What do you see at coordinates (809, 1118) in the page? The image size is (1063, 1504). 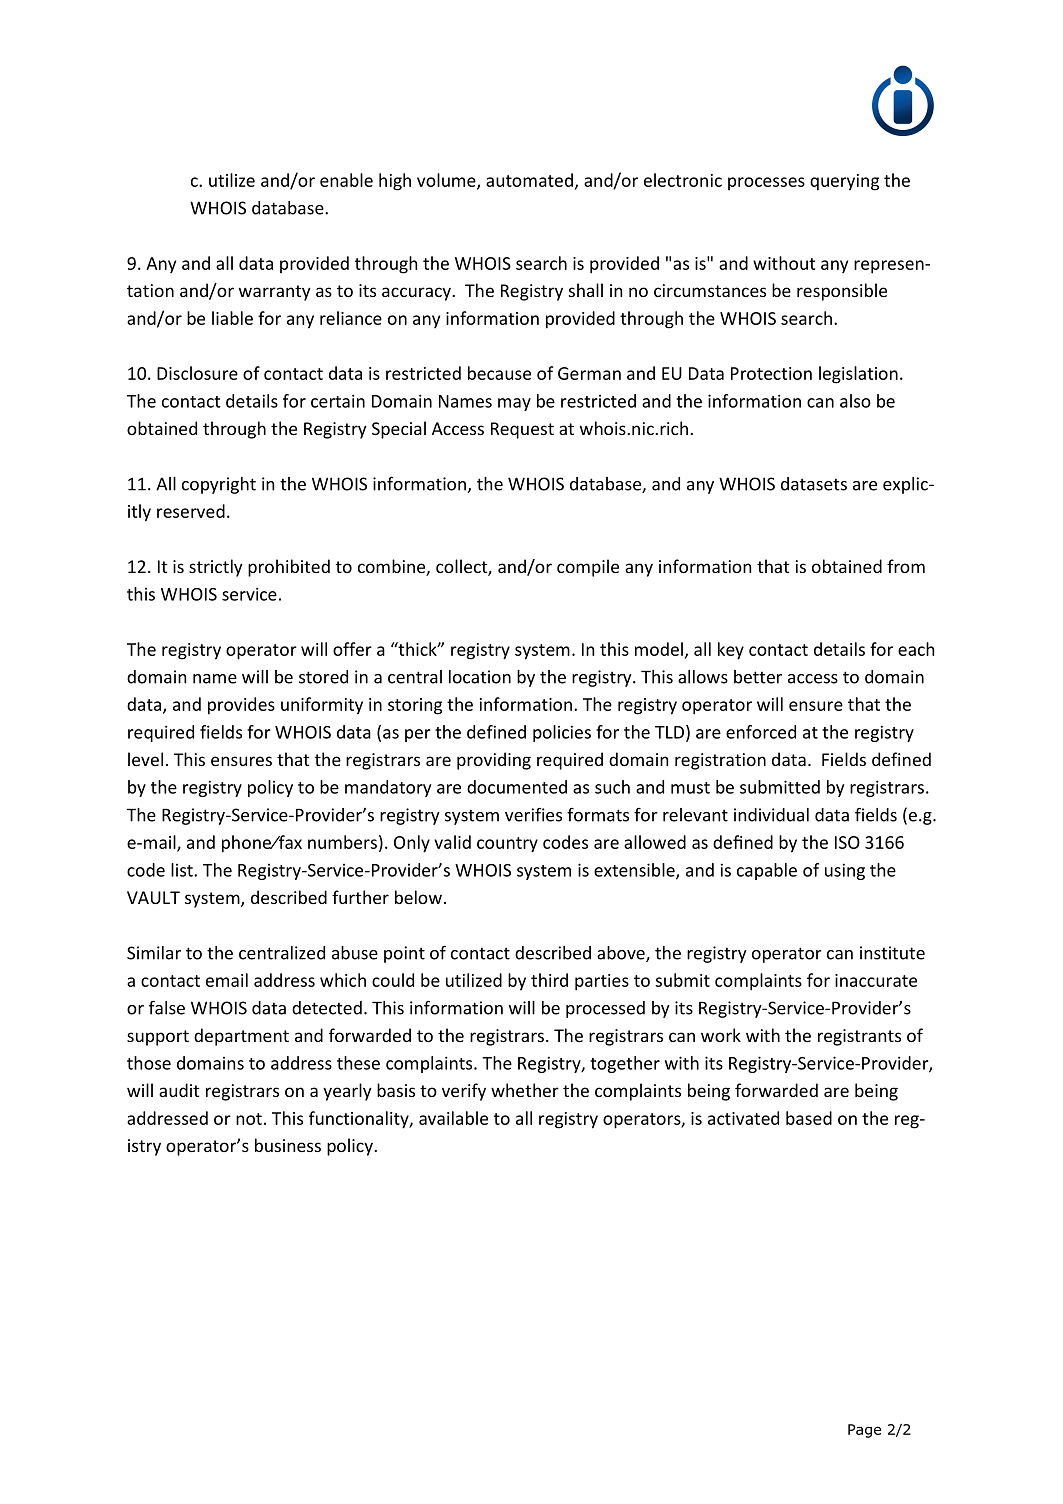 I see `based` at bounding box center [809, 1118].
